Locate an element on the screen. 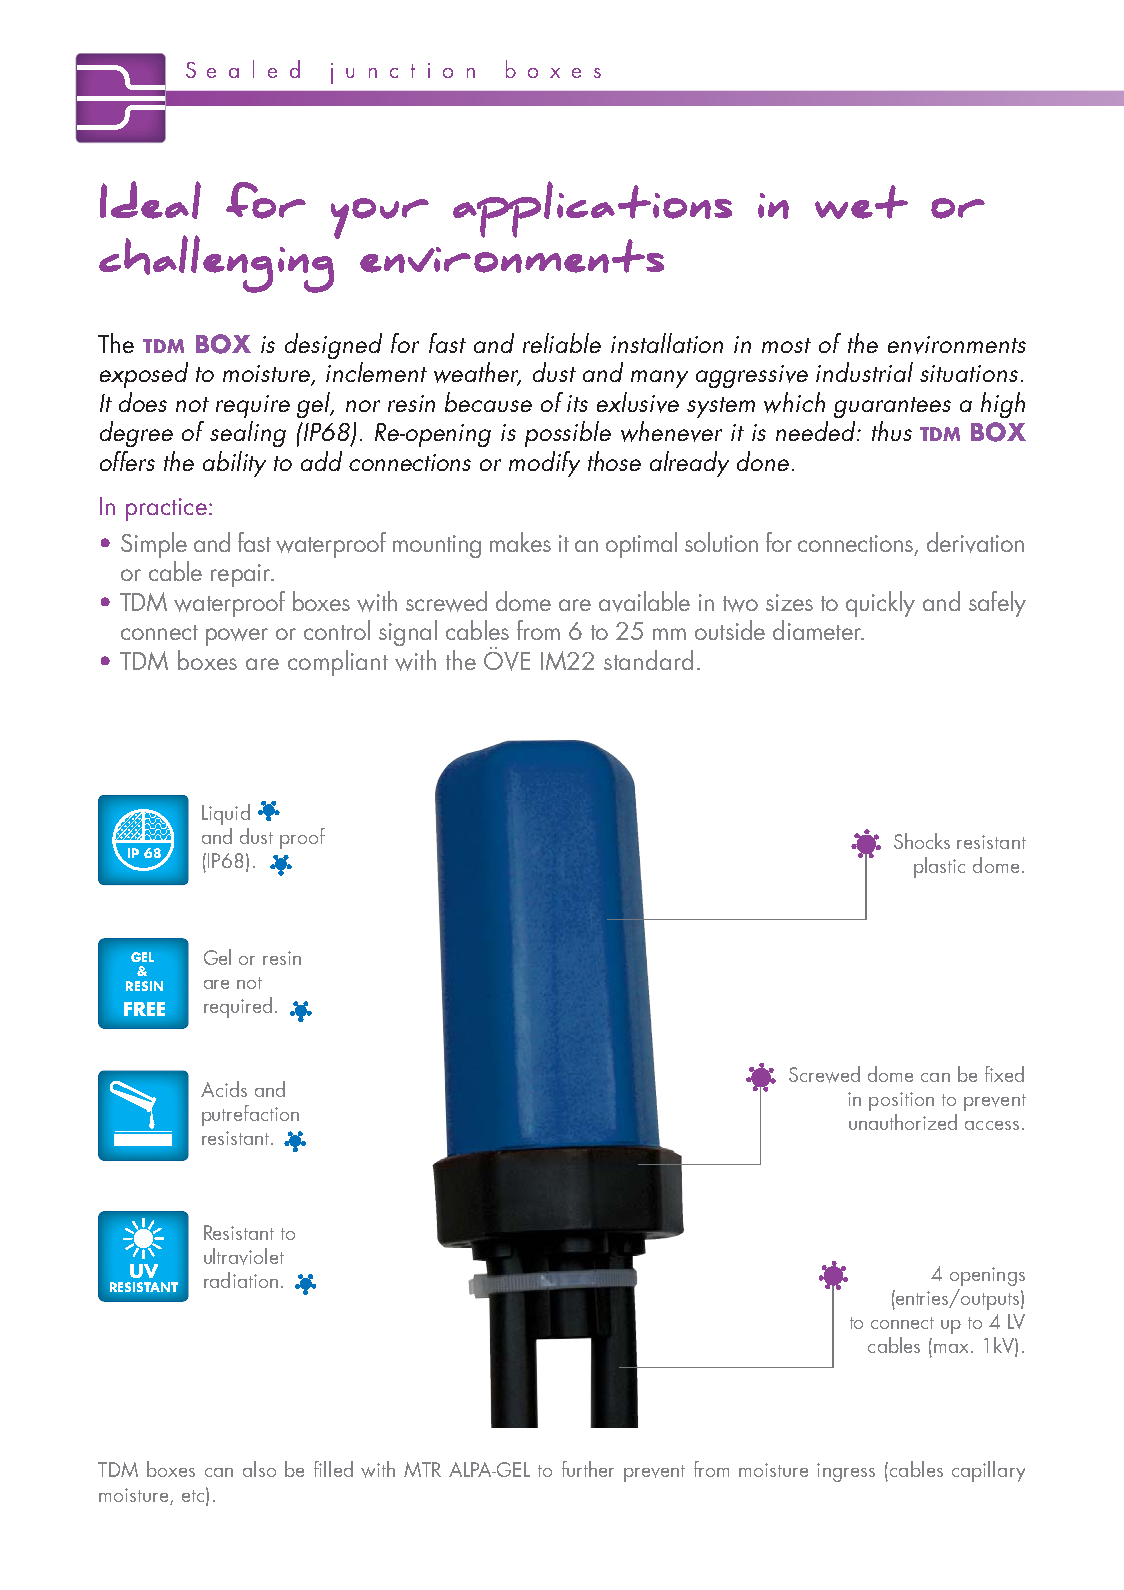 Image resolution: width=1124 pixels, height=1590 pixels. position is located at coordinates (901, 1101).
